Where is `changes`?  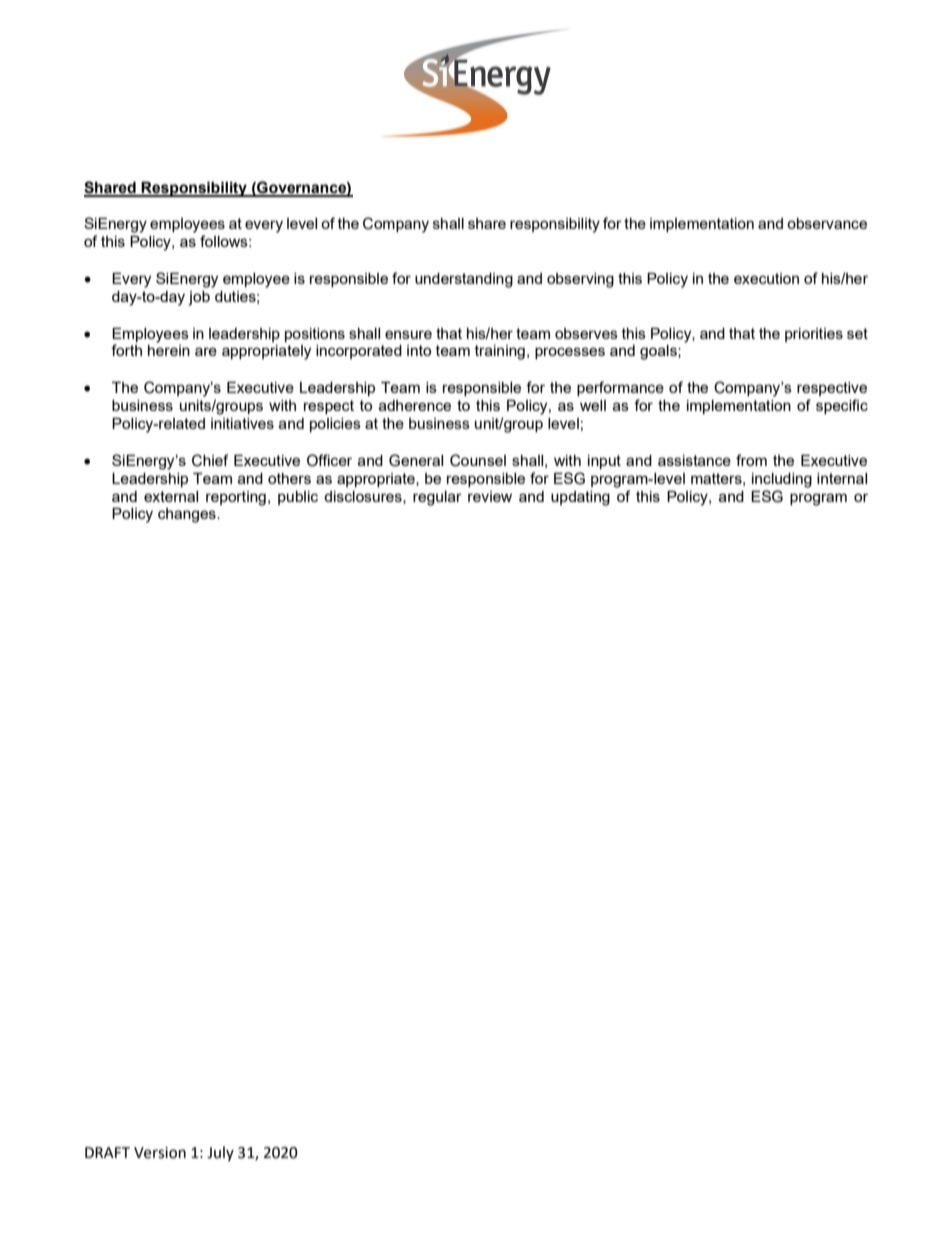 changes is located at coordinates (188, 515).
